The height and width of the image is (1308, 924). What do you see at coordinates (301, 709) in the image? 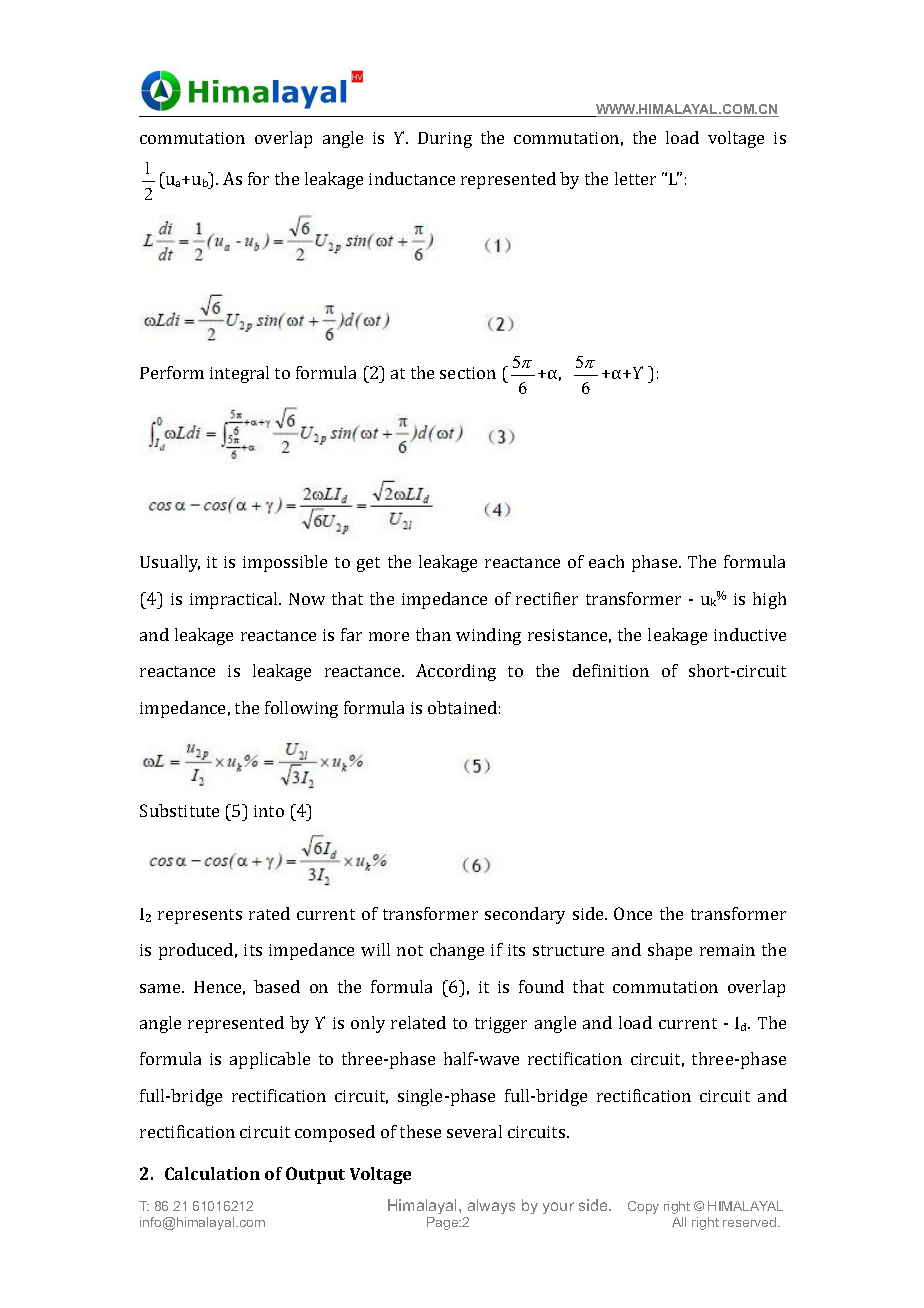
I see `following` at bounding box center [301, 709].
